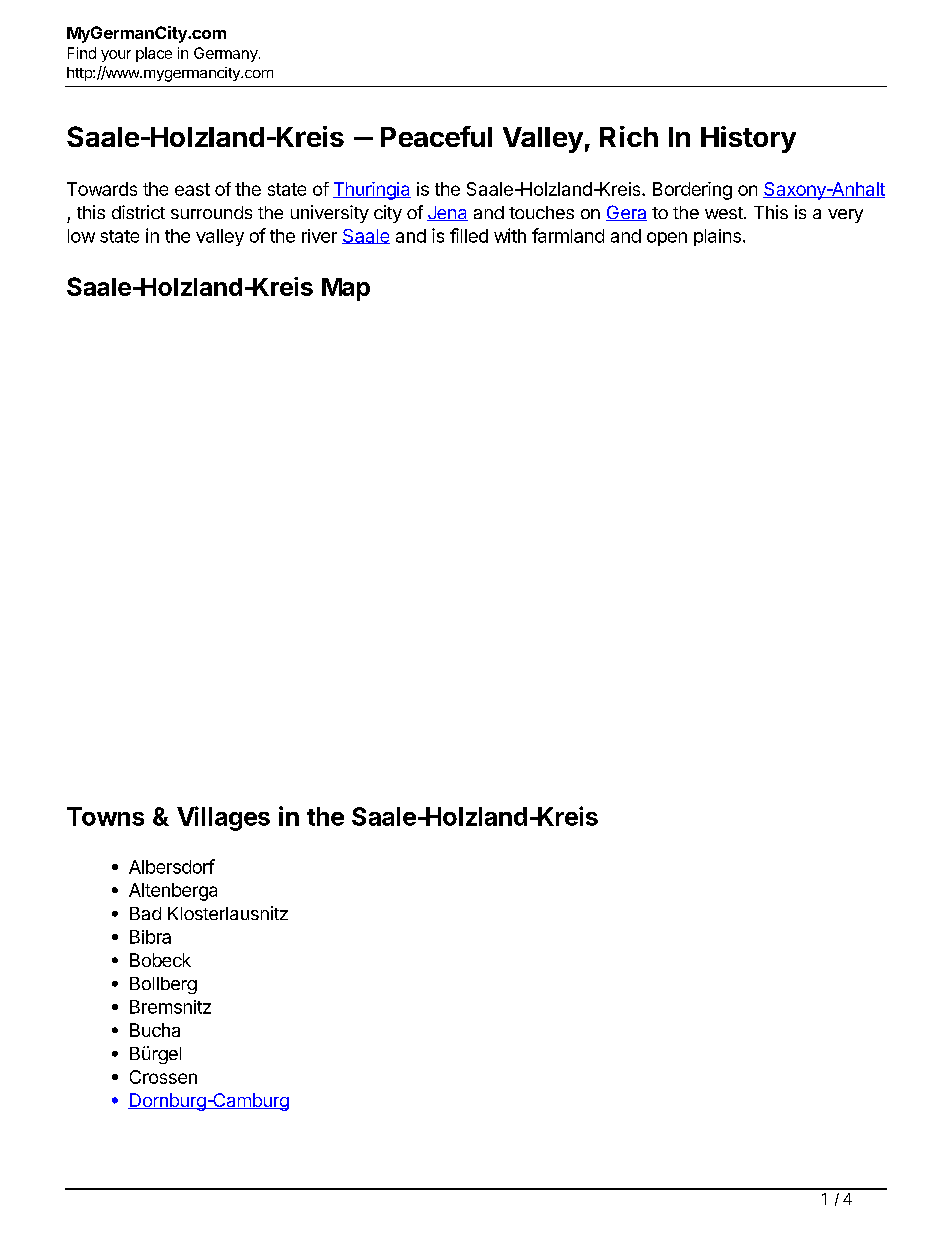 The image size is (952, 1233). Describe the element at coordinates (346, 289) in the document. I see `Map` at that location.
